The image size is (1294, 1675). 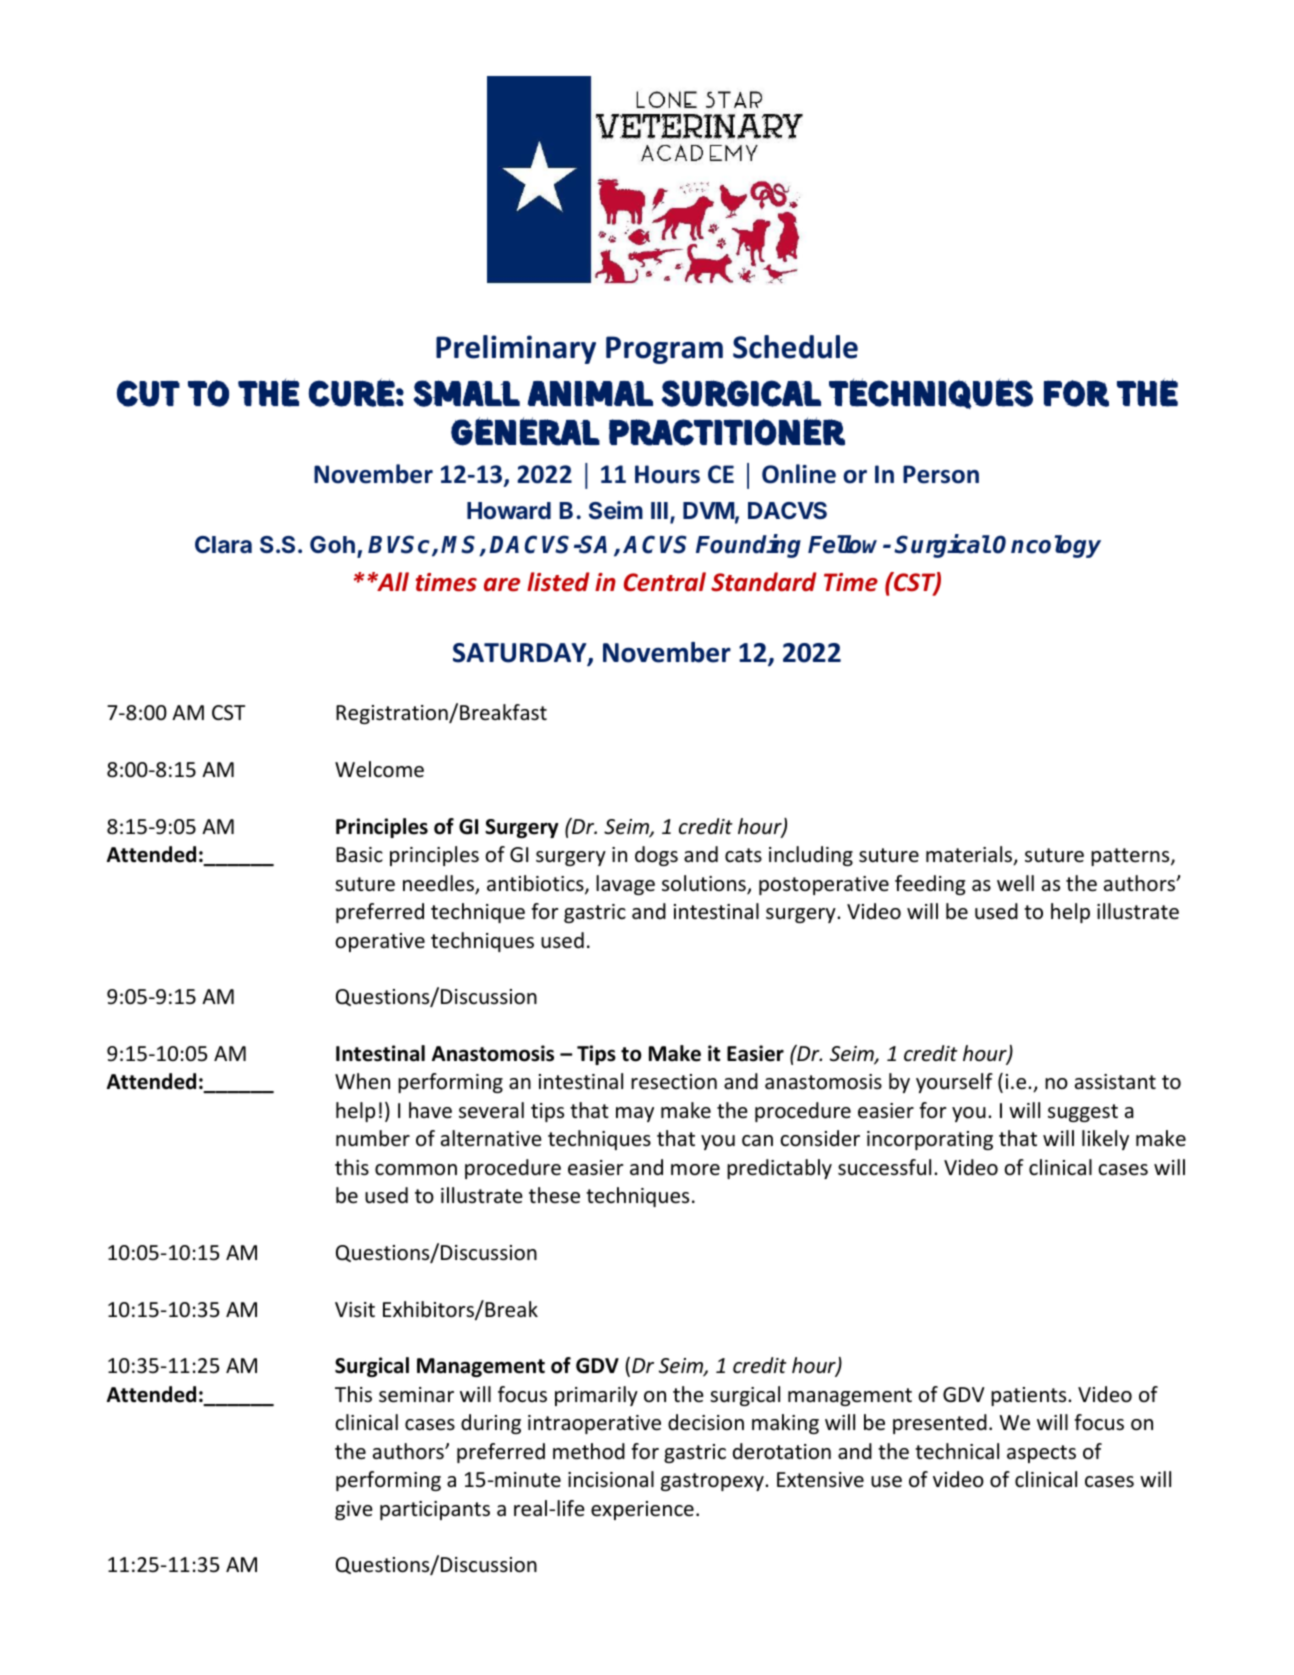 I want to click on animal, so click(x=590, y=393).
